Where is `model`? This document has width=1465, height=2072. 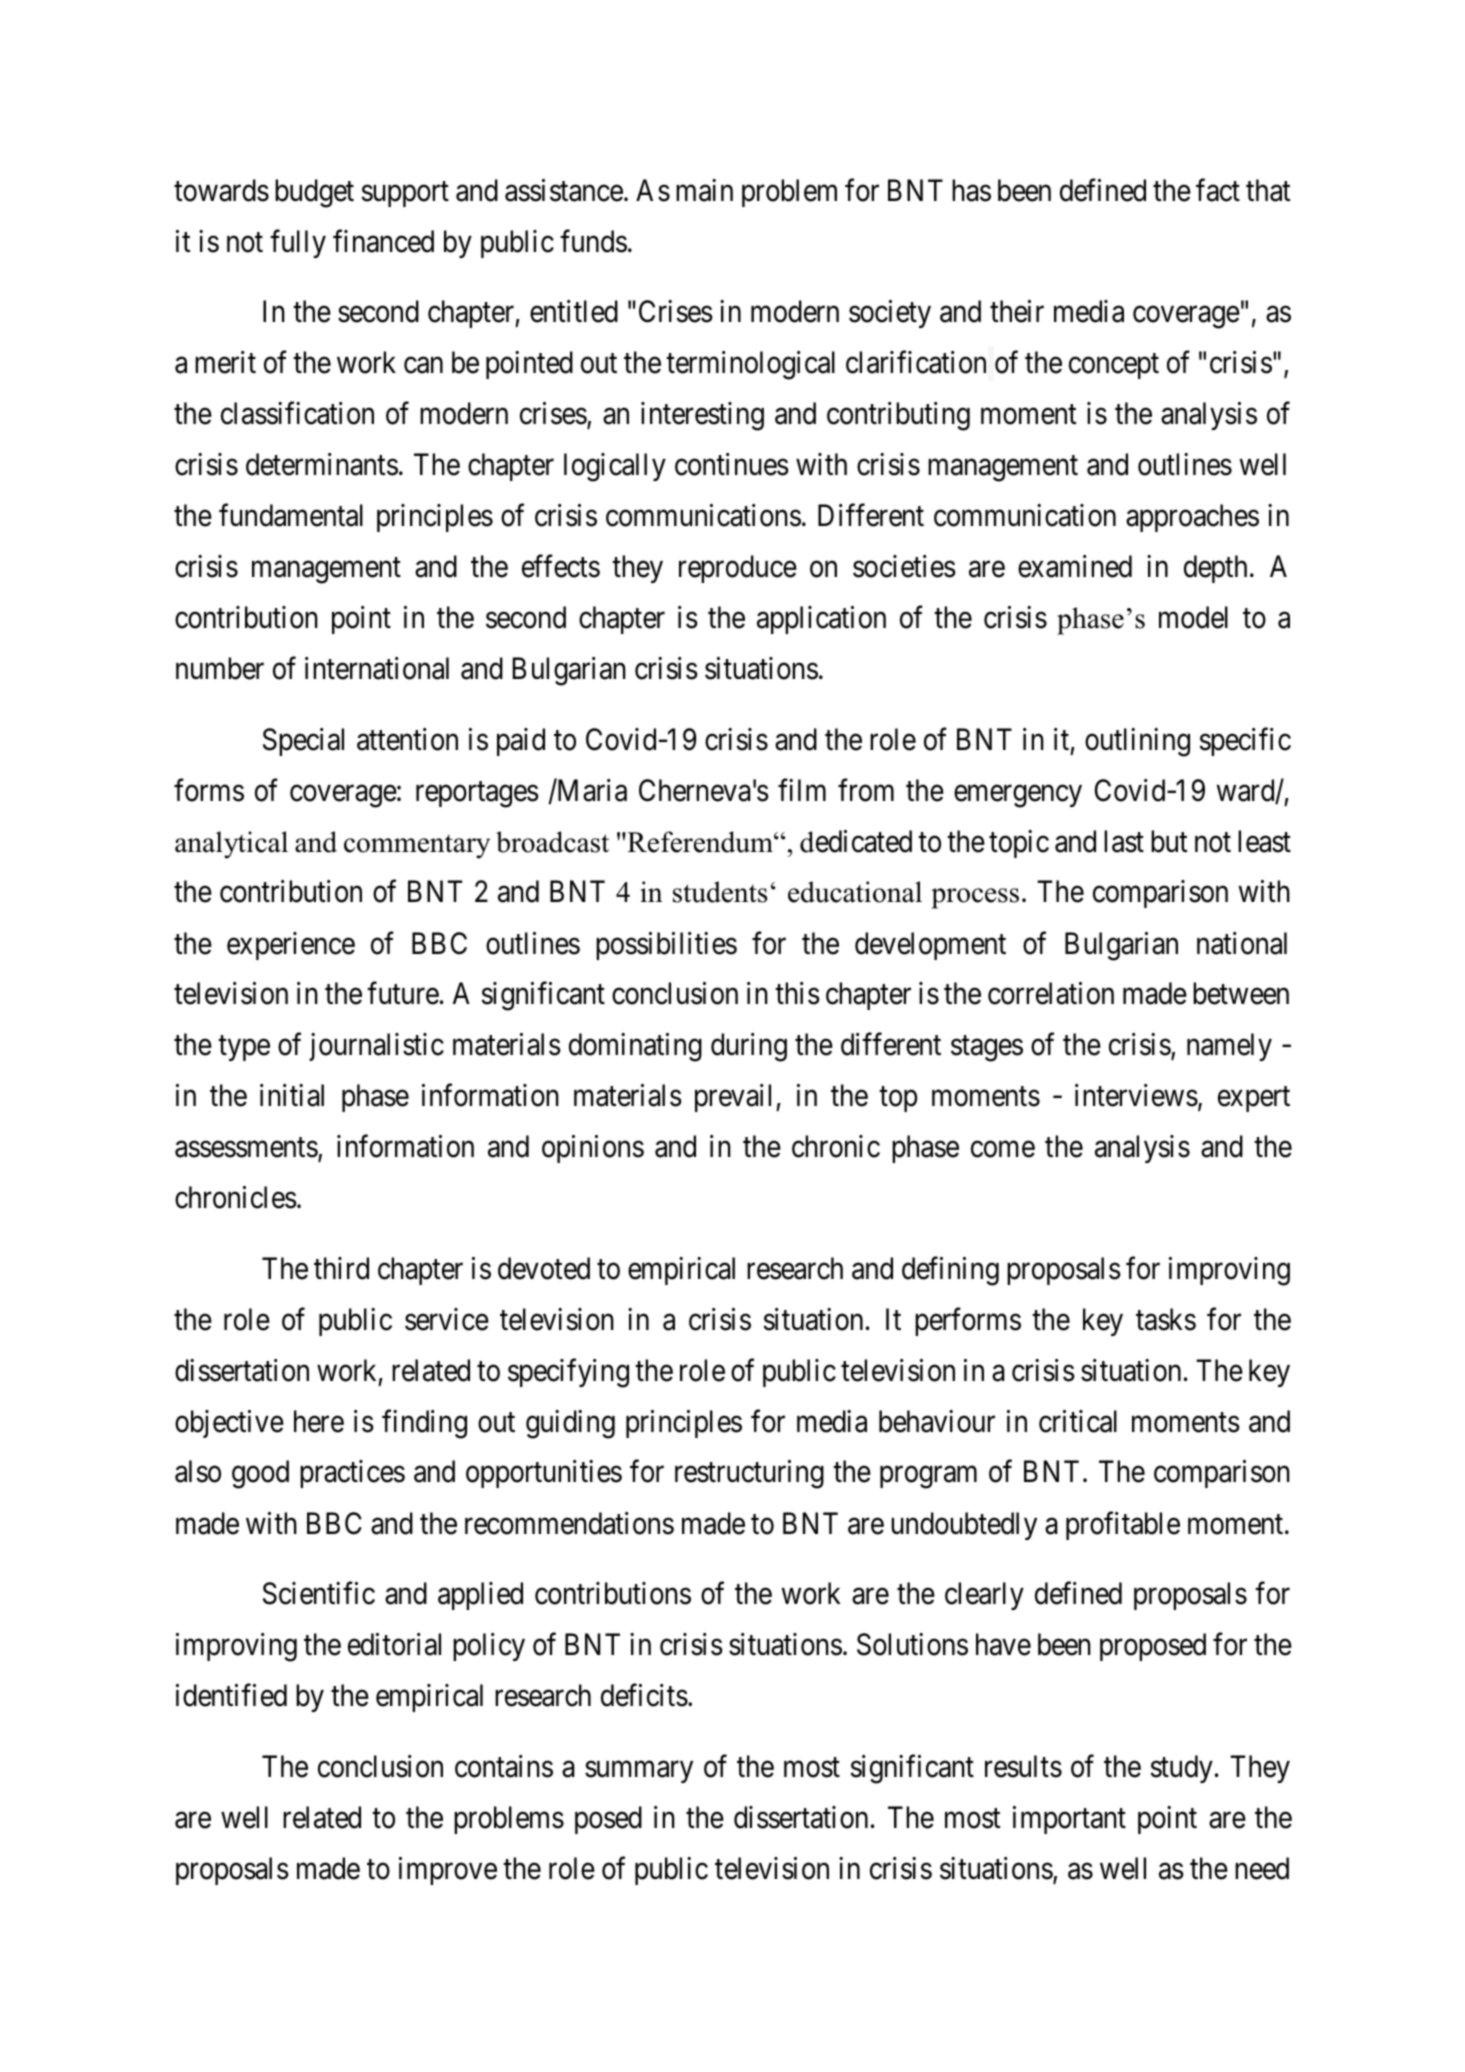
model is located at coordinates (1193, 617).
